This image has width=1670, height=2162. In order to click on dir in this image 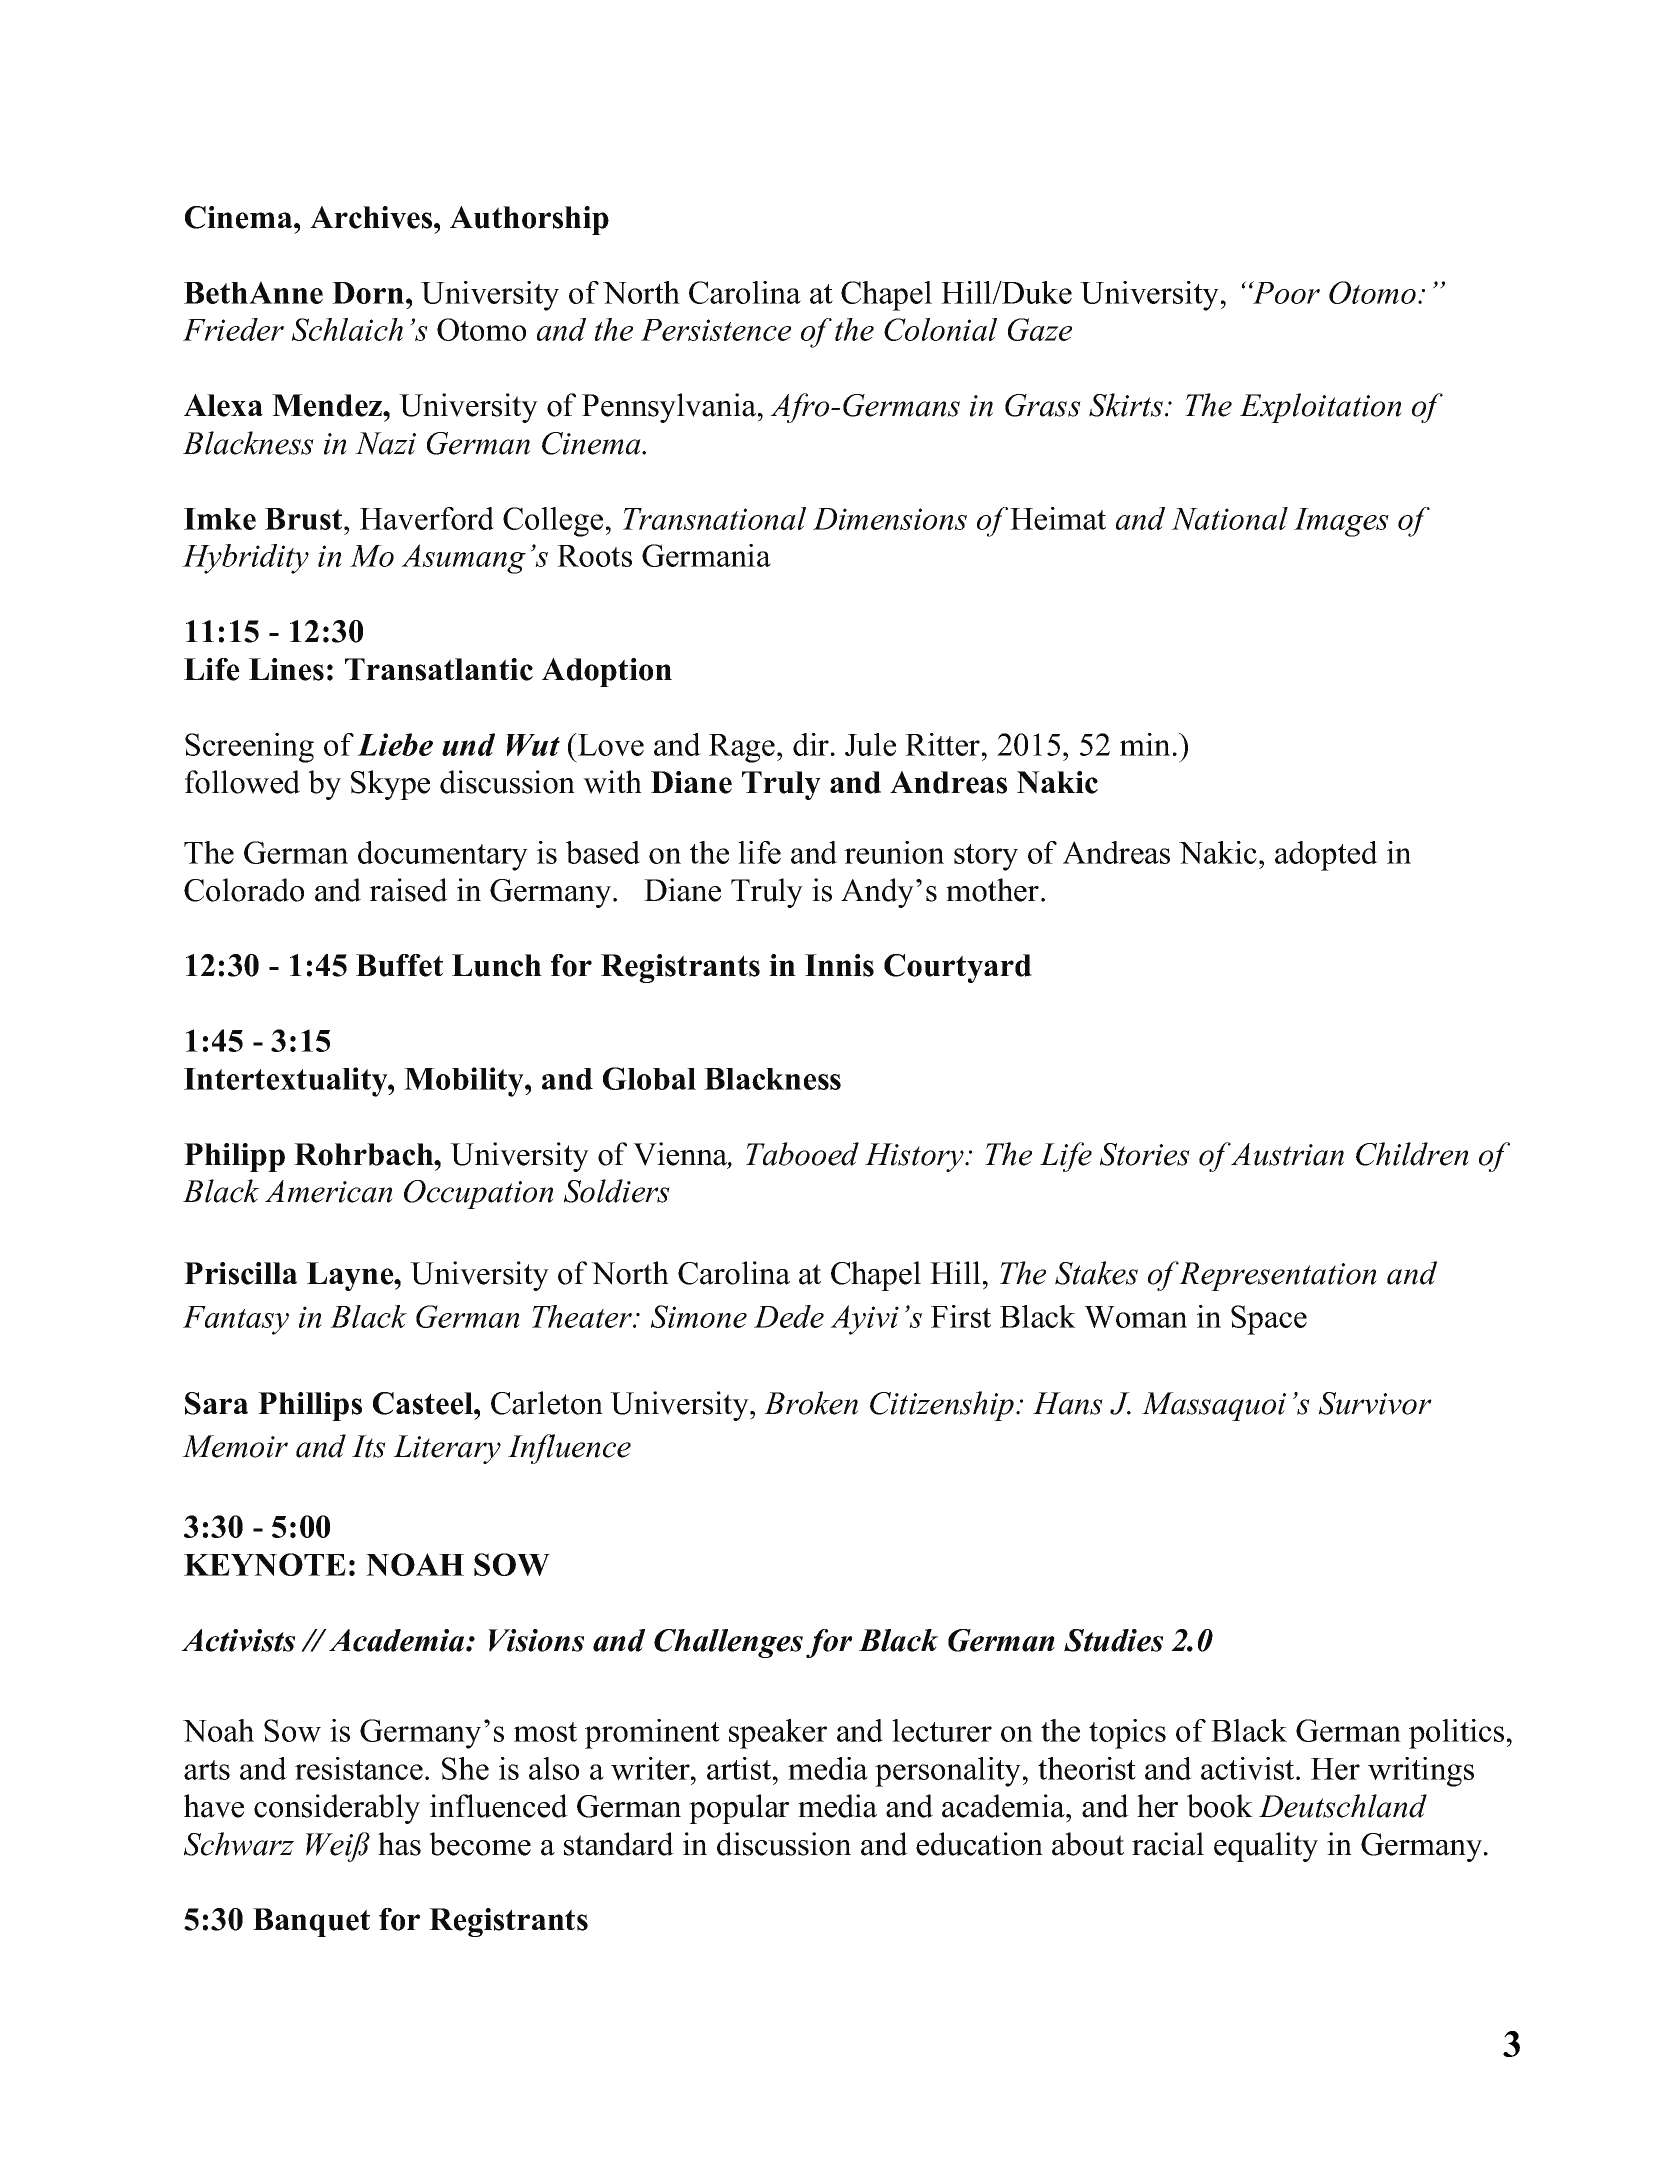, I will do `click(811, 744)`.
